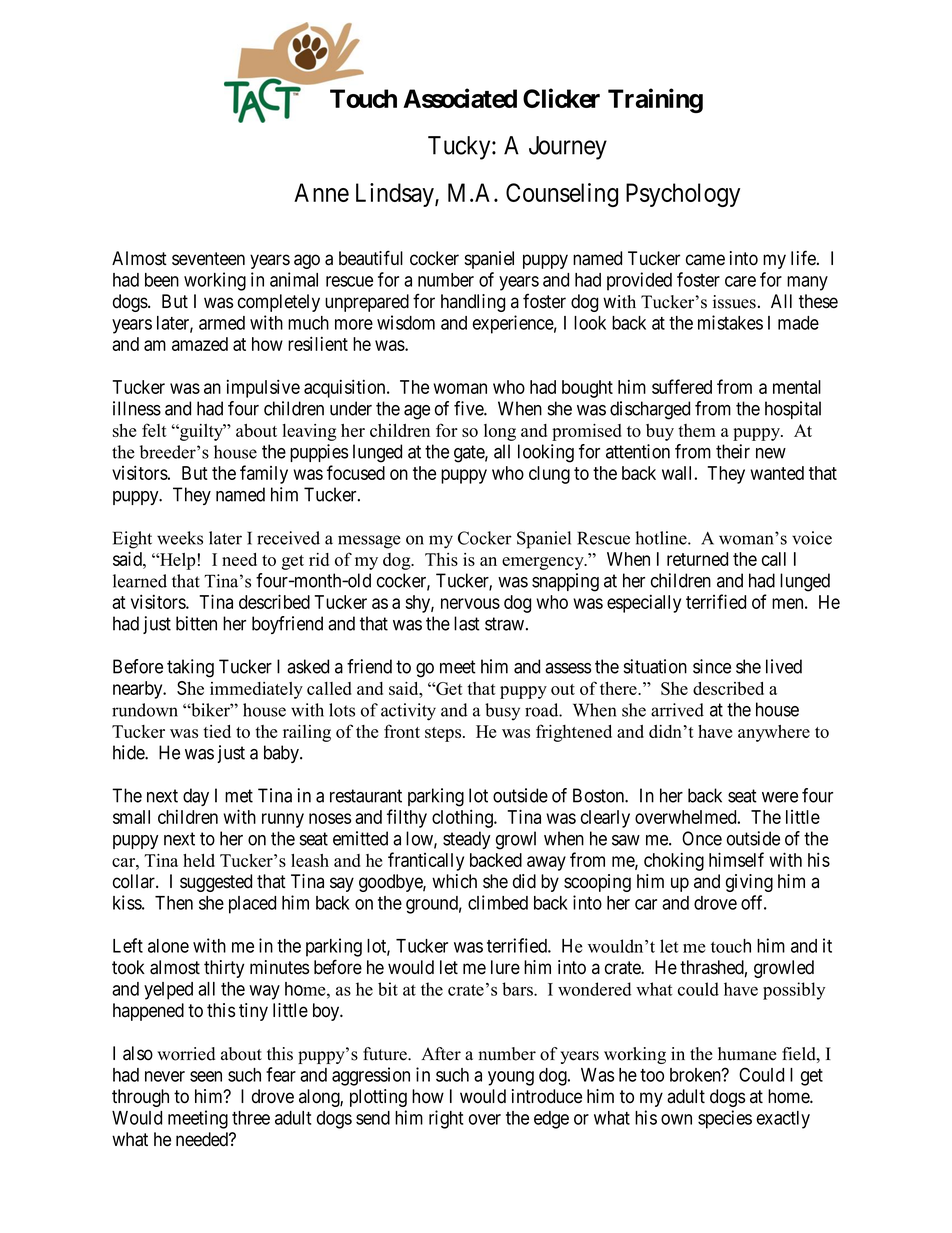 This screenshot has height=1233, width=952. Describe the element at coordinates (199, 860) in the screenshot. I see `held` at that location.
